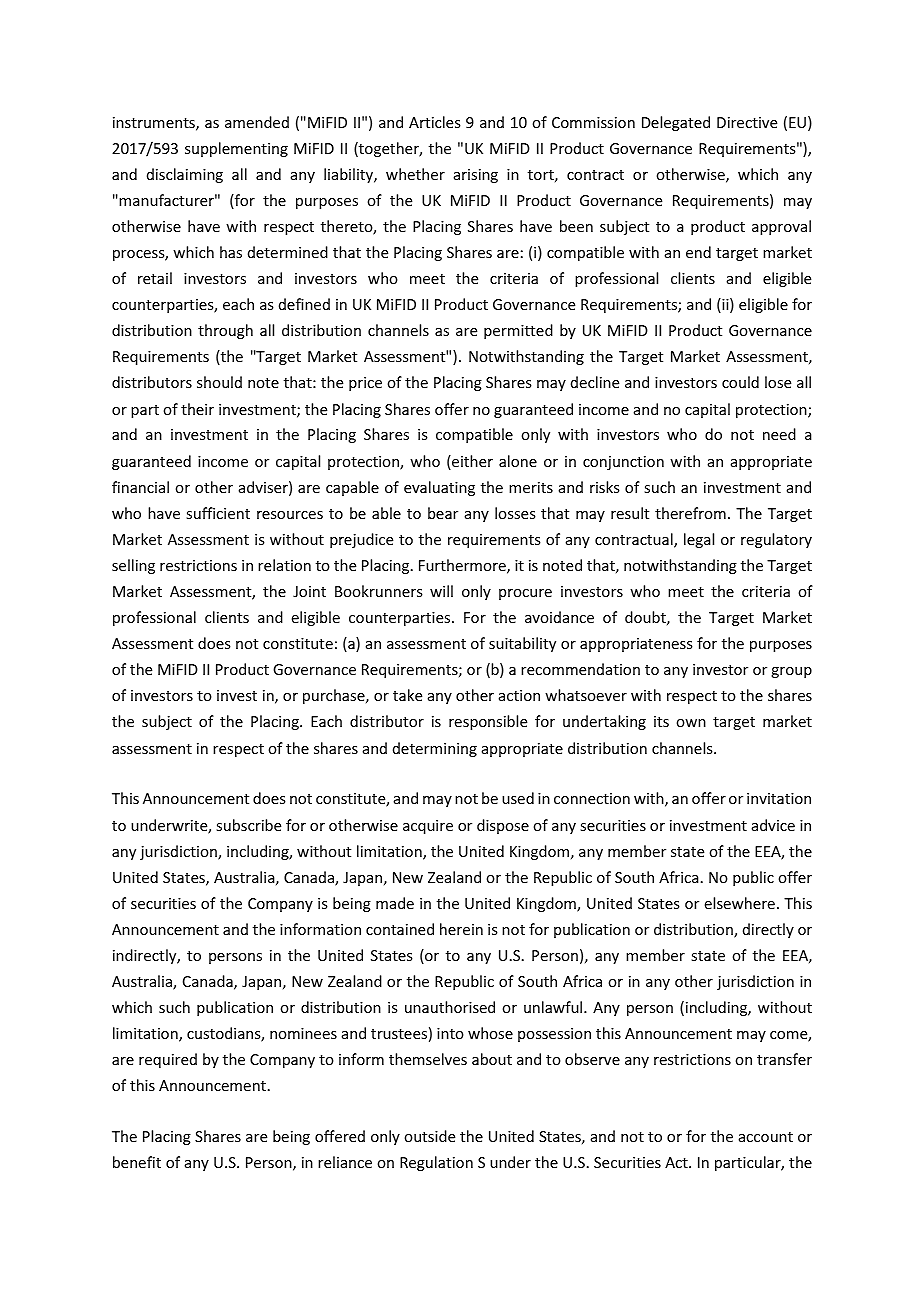  What do you see at coordinates (740, 903) in the image?
I see `elsewhere` at bounding box center [740, 903].
